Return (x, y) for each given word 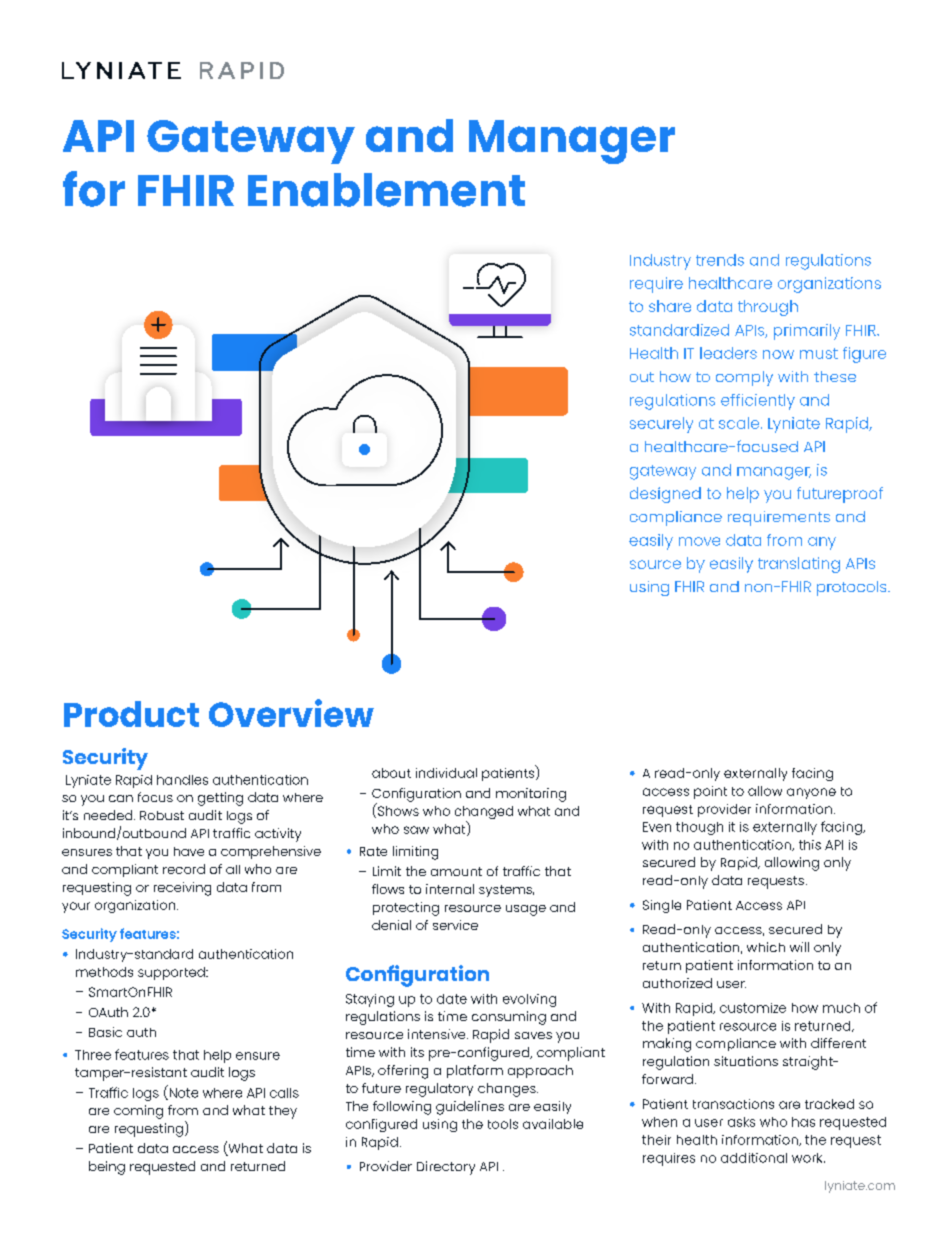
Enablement (386, 190)
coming (138, 1112)
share (670, 306)
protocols (853, 588)
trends (720, 260)
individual (446, 773)
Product (131, 714)
